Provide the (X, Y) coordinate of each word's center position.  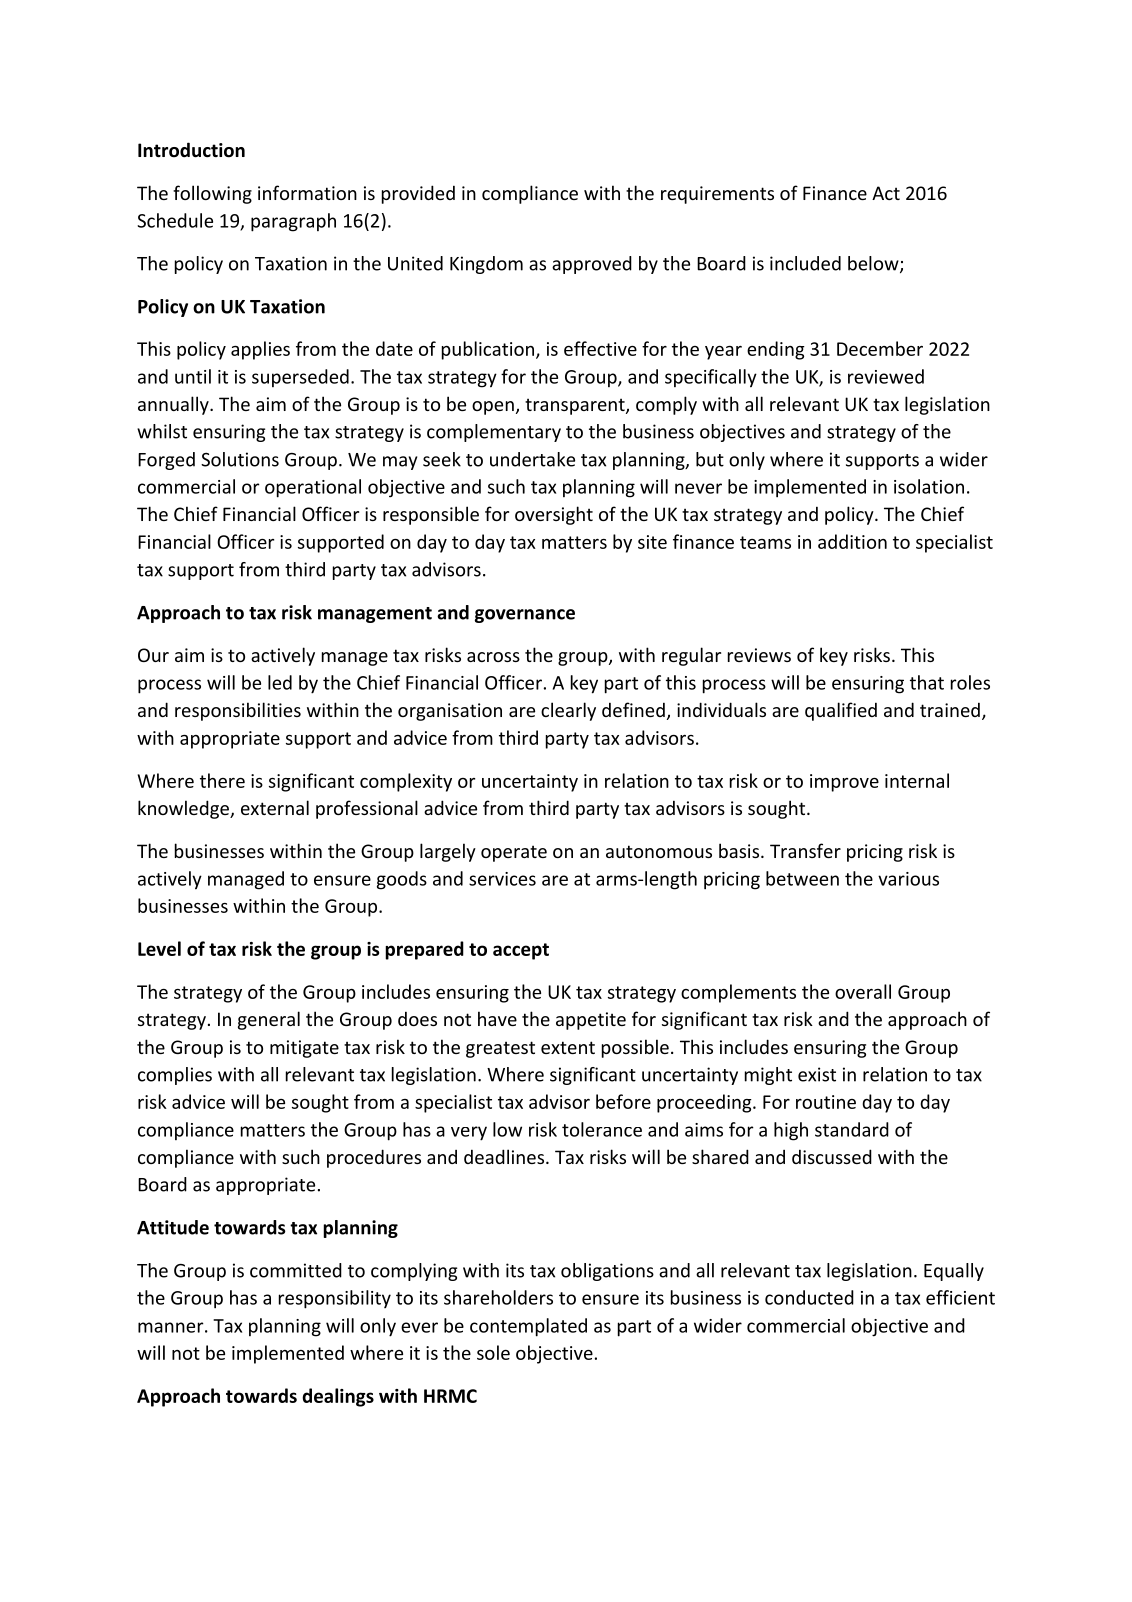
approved (592, 265)
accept (521, 951)
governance (525, 616)
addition (852, 541)
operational (313, 488)
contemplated (528, 1327)
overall (863, 991)
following (212, 194)
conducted (809, 1297)
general (269, 1020)
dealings (338, 1397)
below (874, 264)
